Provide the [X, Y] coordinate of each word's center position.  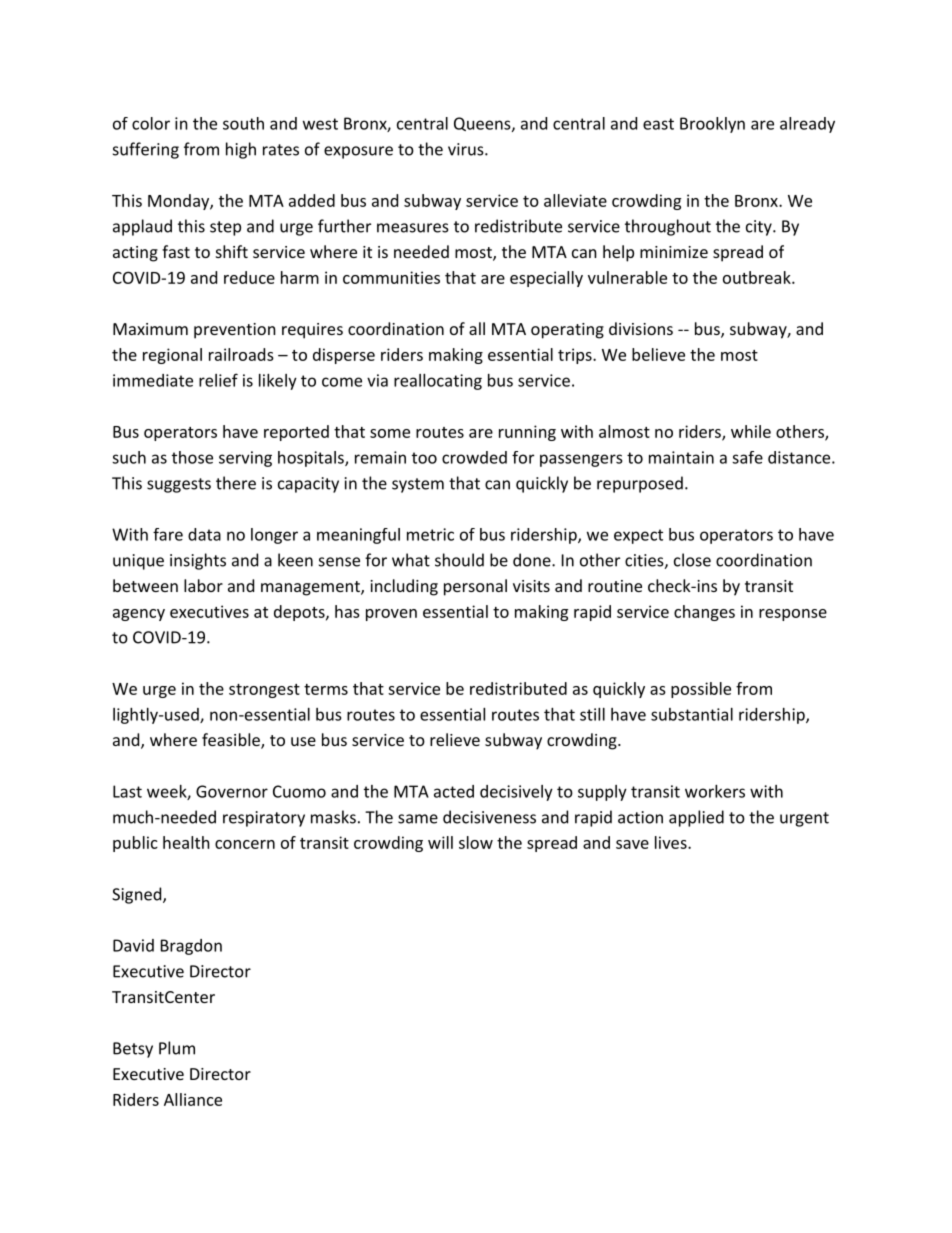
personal [475, 587]
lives [671, 842]
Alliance [193, 1099]
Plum [177, 1048]
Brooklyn [712, 125]
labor [203, 585]
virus [466, 149]
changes [704, 613]
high [241, 150]
